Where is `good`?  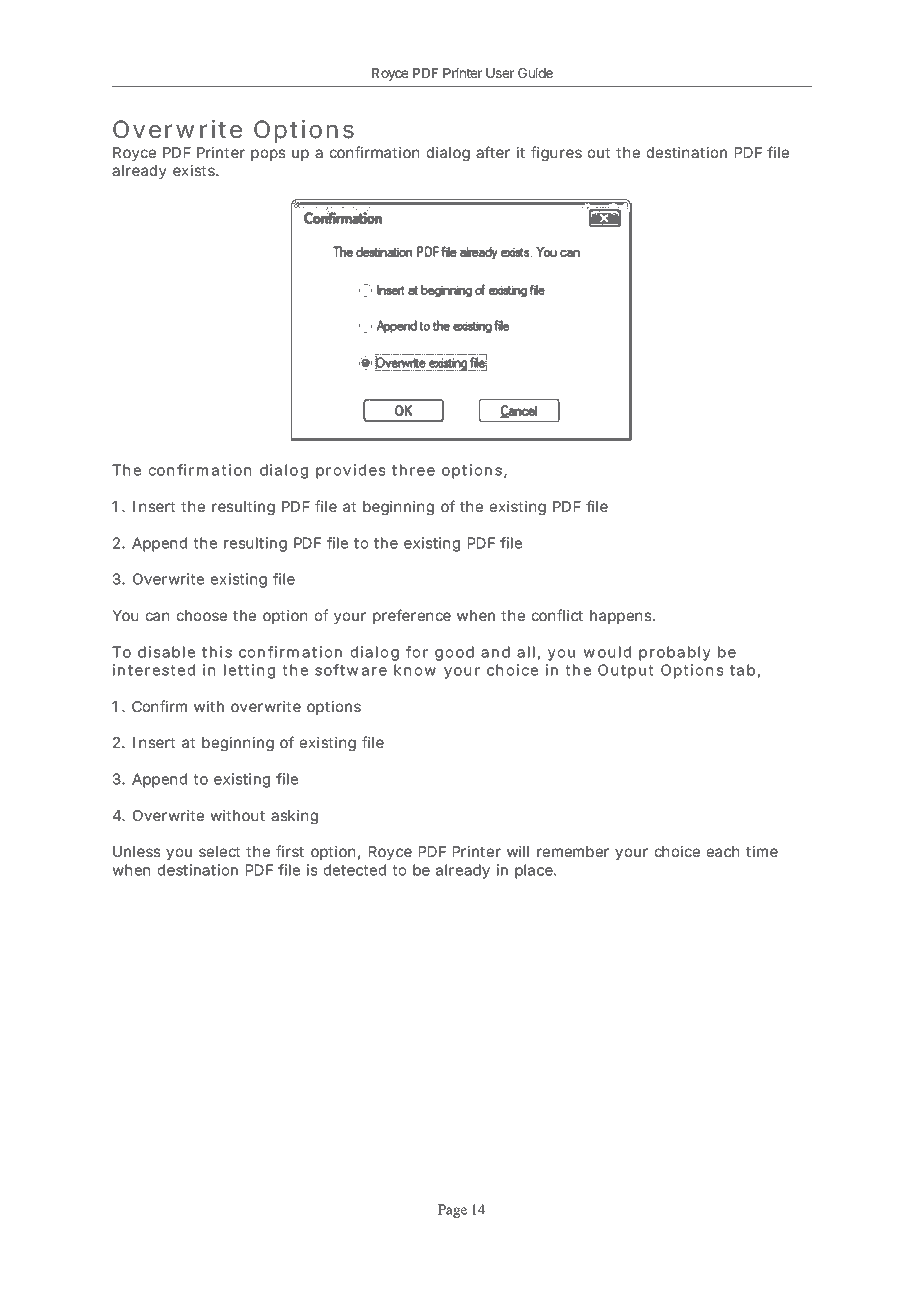
good is located at coordinates (454, 653).
